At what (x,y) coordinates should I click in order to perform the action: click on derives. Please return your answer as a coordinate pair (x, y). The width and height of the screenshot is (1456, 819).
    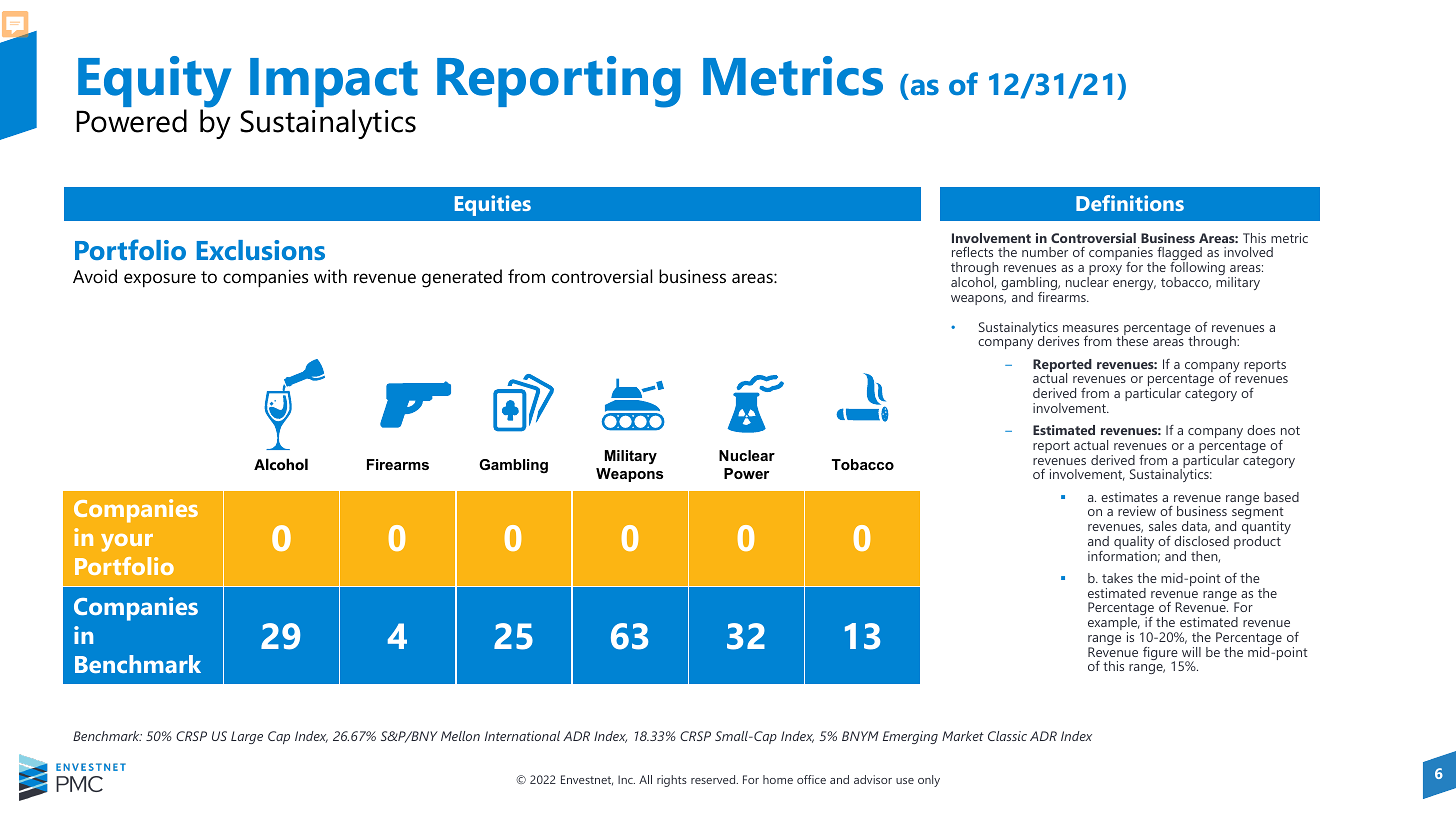
    Looking at the image, I should click on (1058, 341).
